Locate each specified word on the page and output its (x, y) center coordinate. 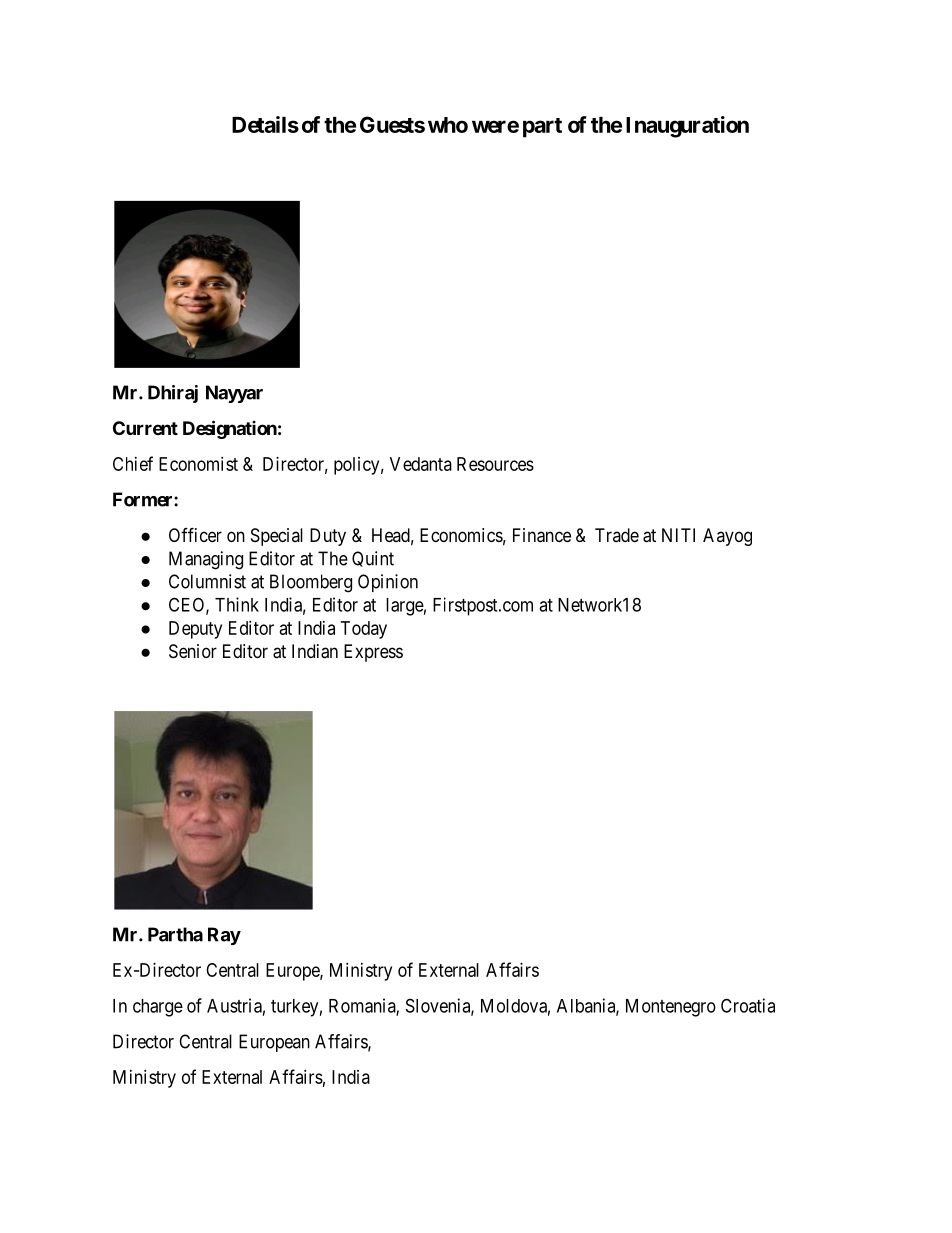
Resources (495, 464)
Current (145, 428)
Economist (198, 464)
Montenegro (671, 1008)
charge (158, 1008)
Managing (206, 560)
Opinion (388, 583)
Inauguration (687, 127)
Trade (617, 535)
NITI (678, 535)
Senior (193, 651)
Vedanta (421, 464)
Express (373, 653)
